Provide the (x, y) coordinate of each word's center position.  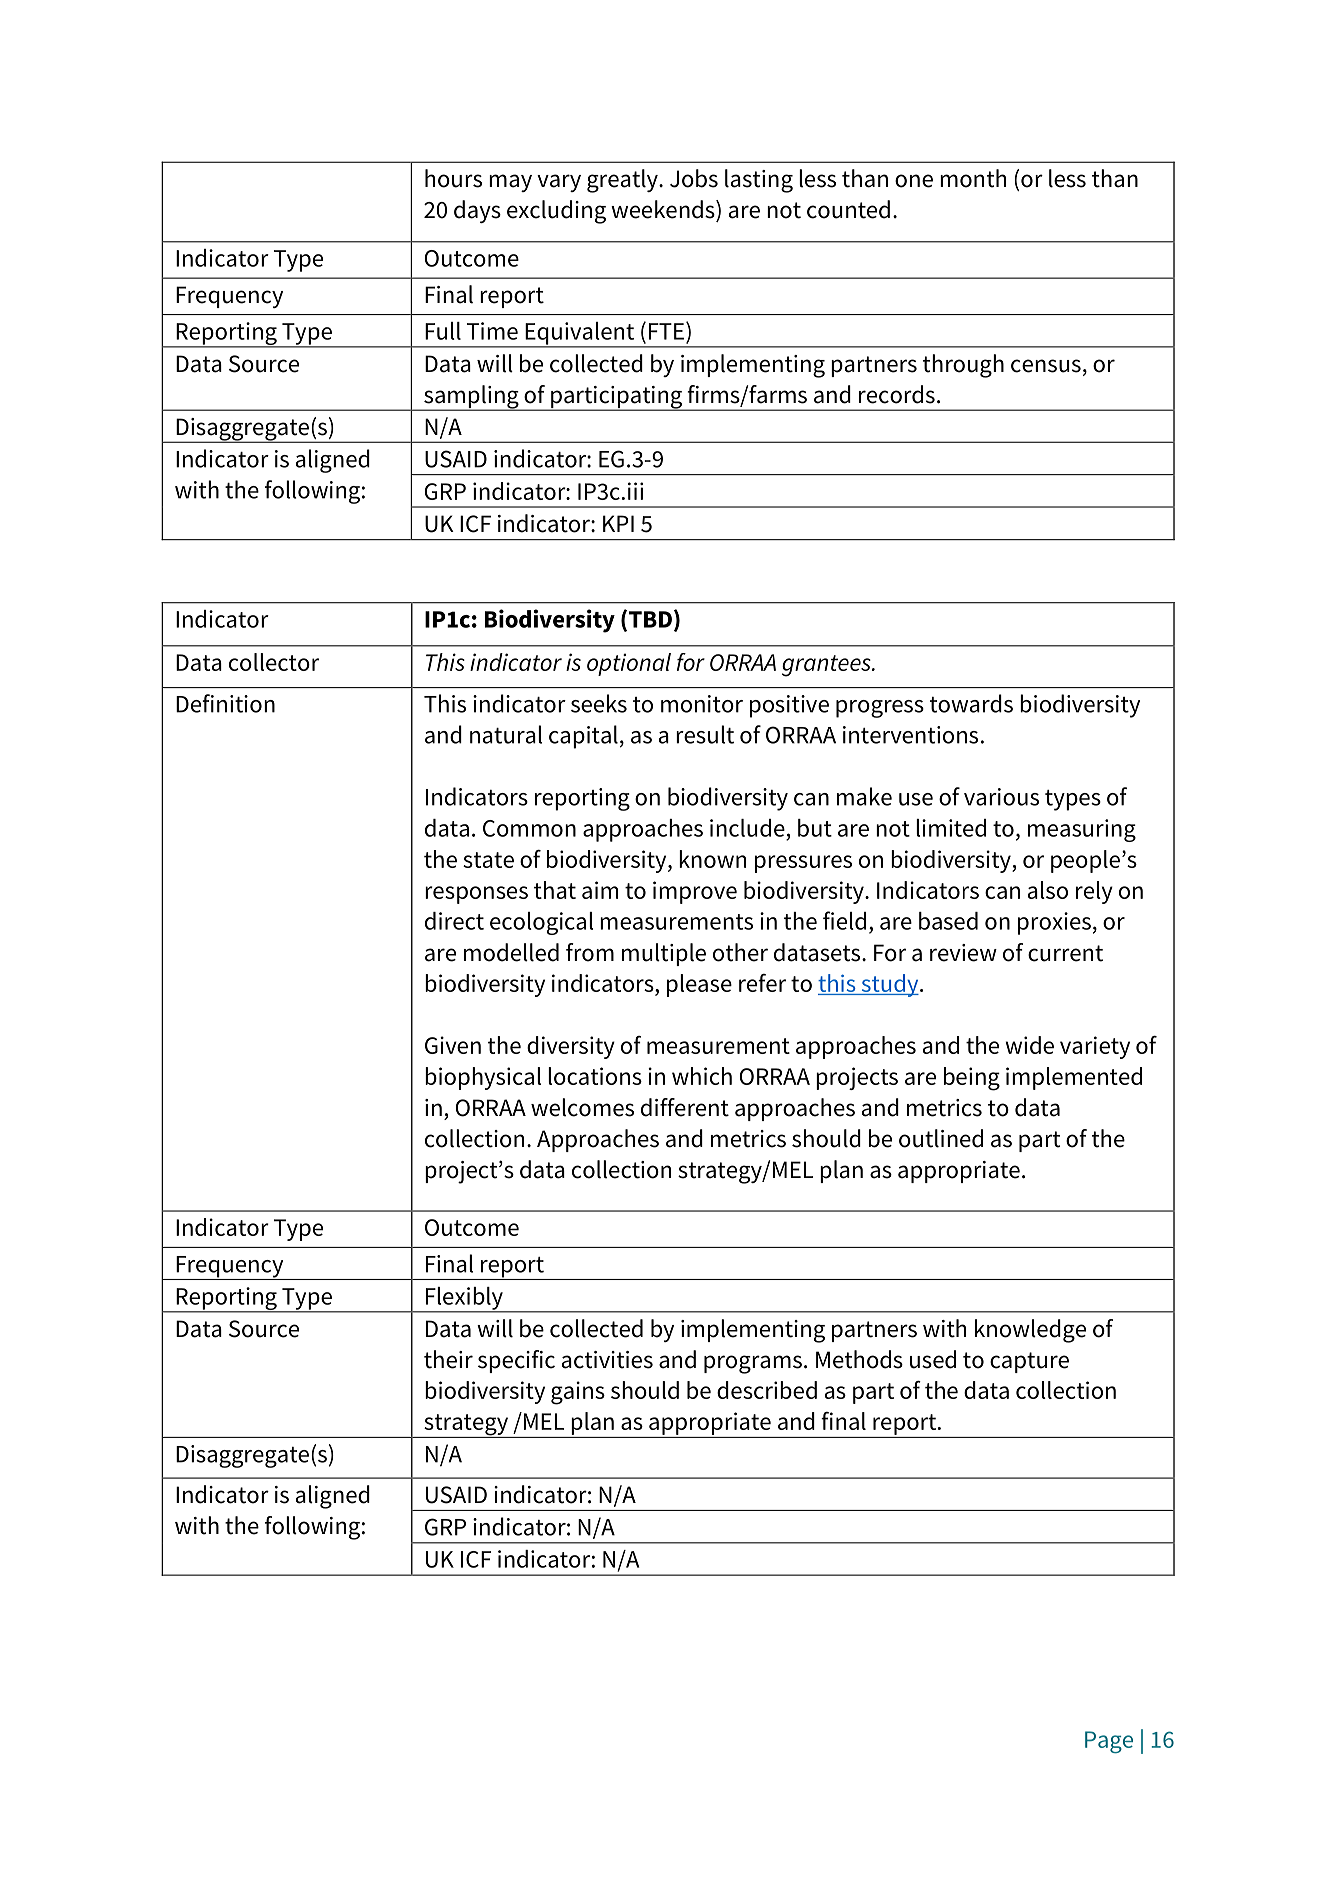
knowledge (1030, 1331)
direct (454, 921)
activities (607, 1360)
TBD (650, 619)
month (973, 178)
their (448, 1359)
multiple (664, 954)
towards (971, 703)
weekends (664, 209)
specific (516, 1361)
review (963, 953)
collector (274, 662)
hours (453, 178)
